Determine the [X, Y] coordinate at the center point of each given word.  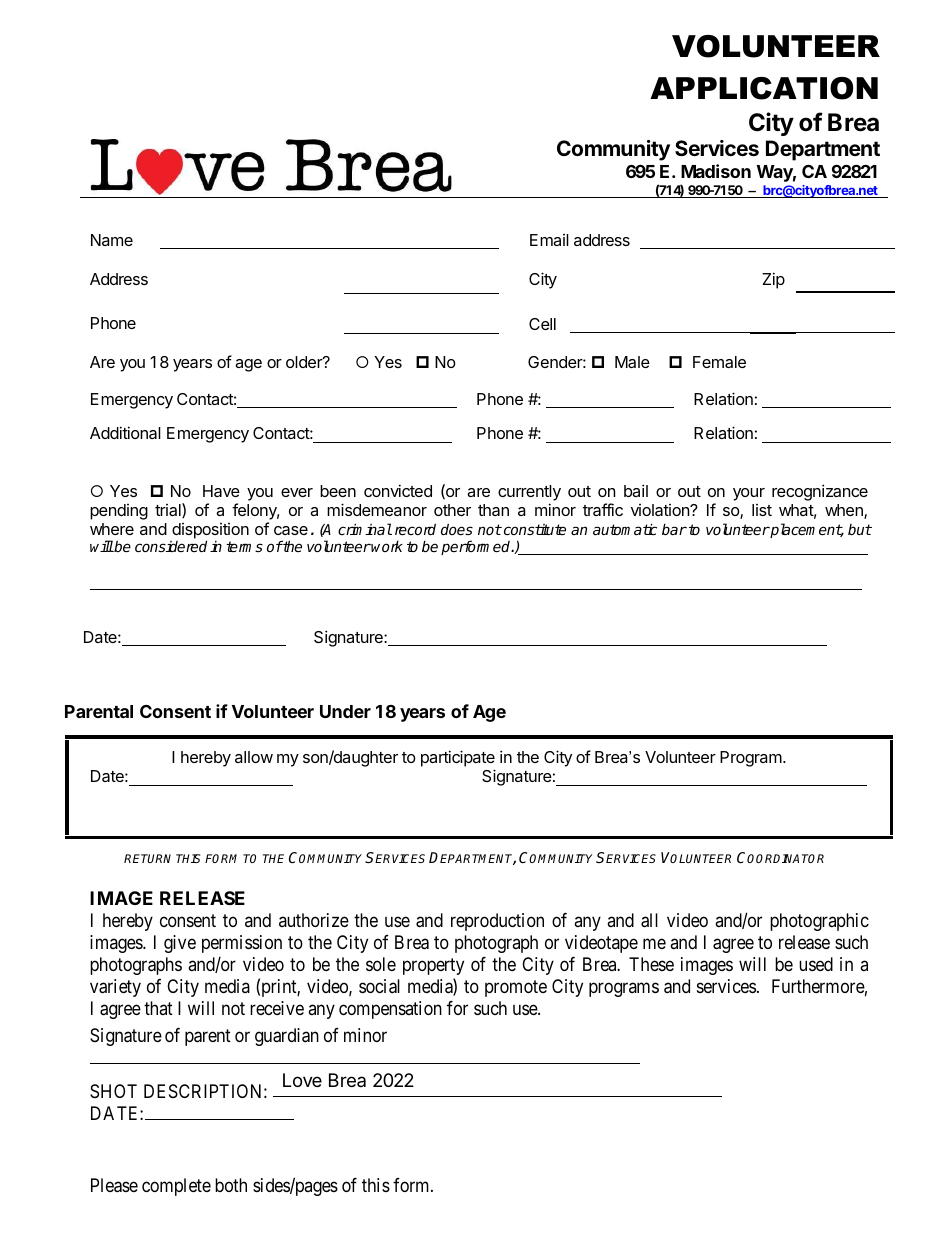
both [231, 1185]
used [816, 964]
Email [549, 240]
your [749, 494]
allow [254, 757]
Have [221, 491]
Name [112, 240]
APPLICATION [764, 88]
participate [458, 760]
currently [529, 493]
